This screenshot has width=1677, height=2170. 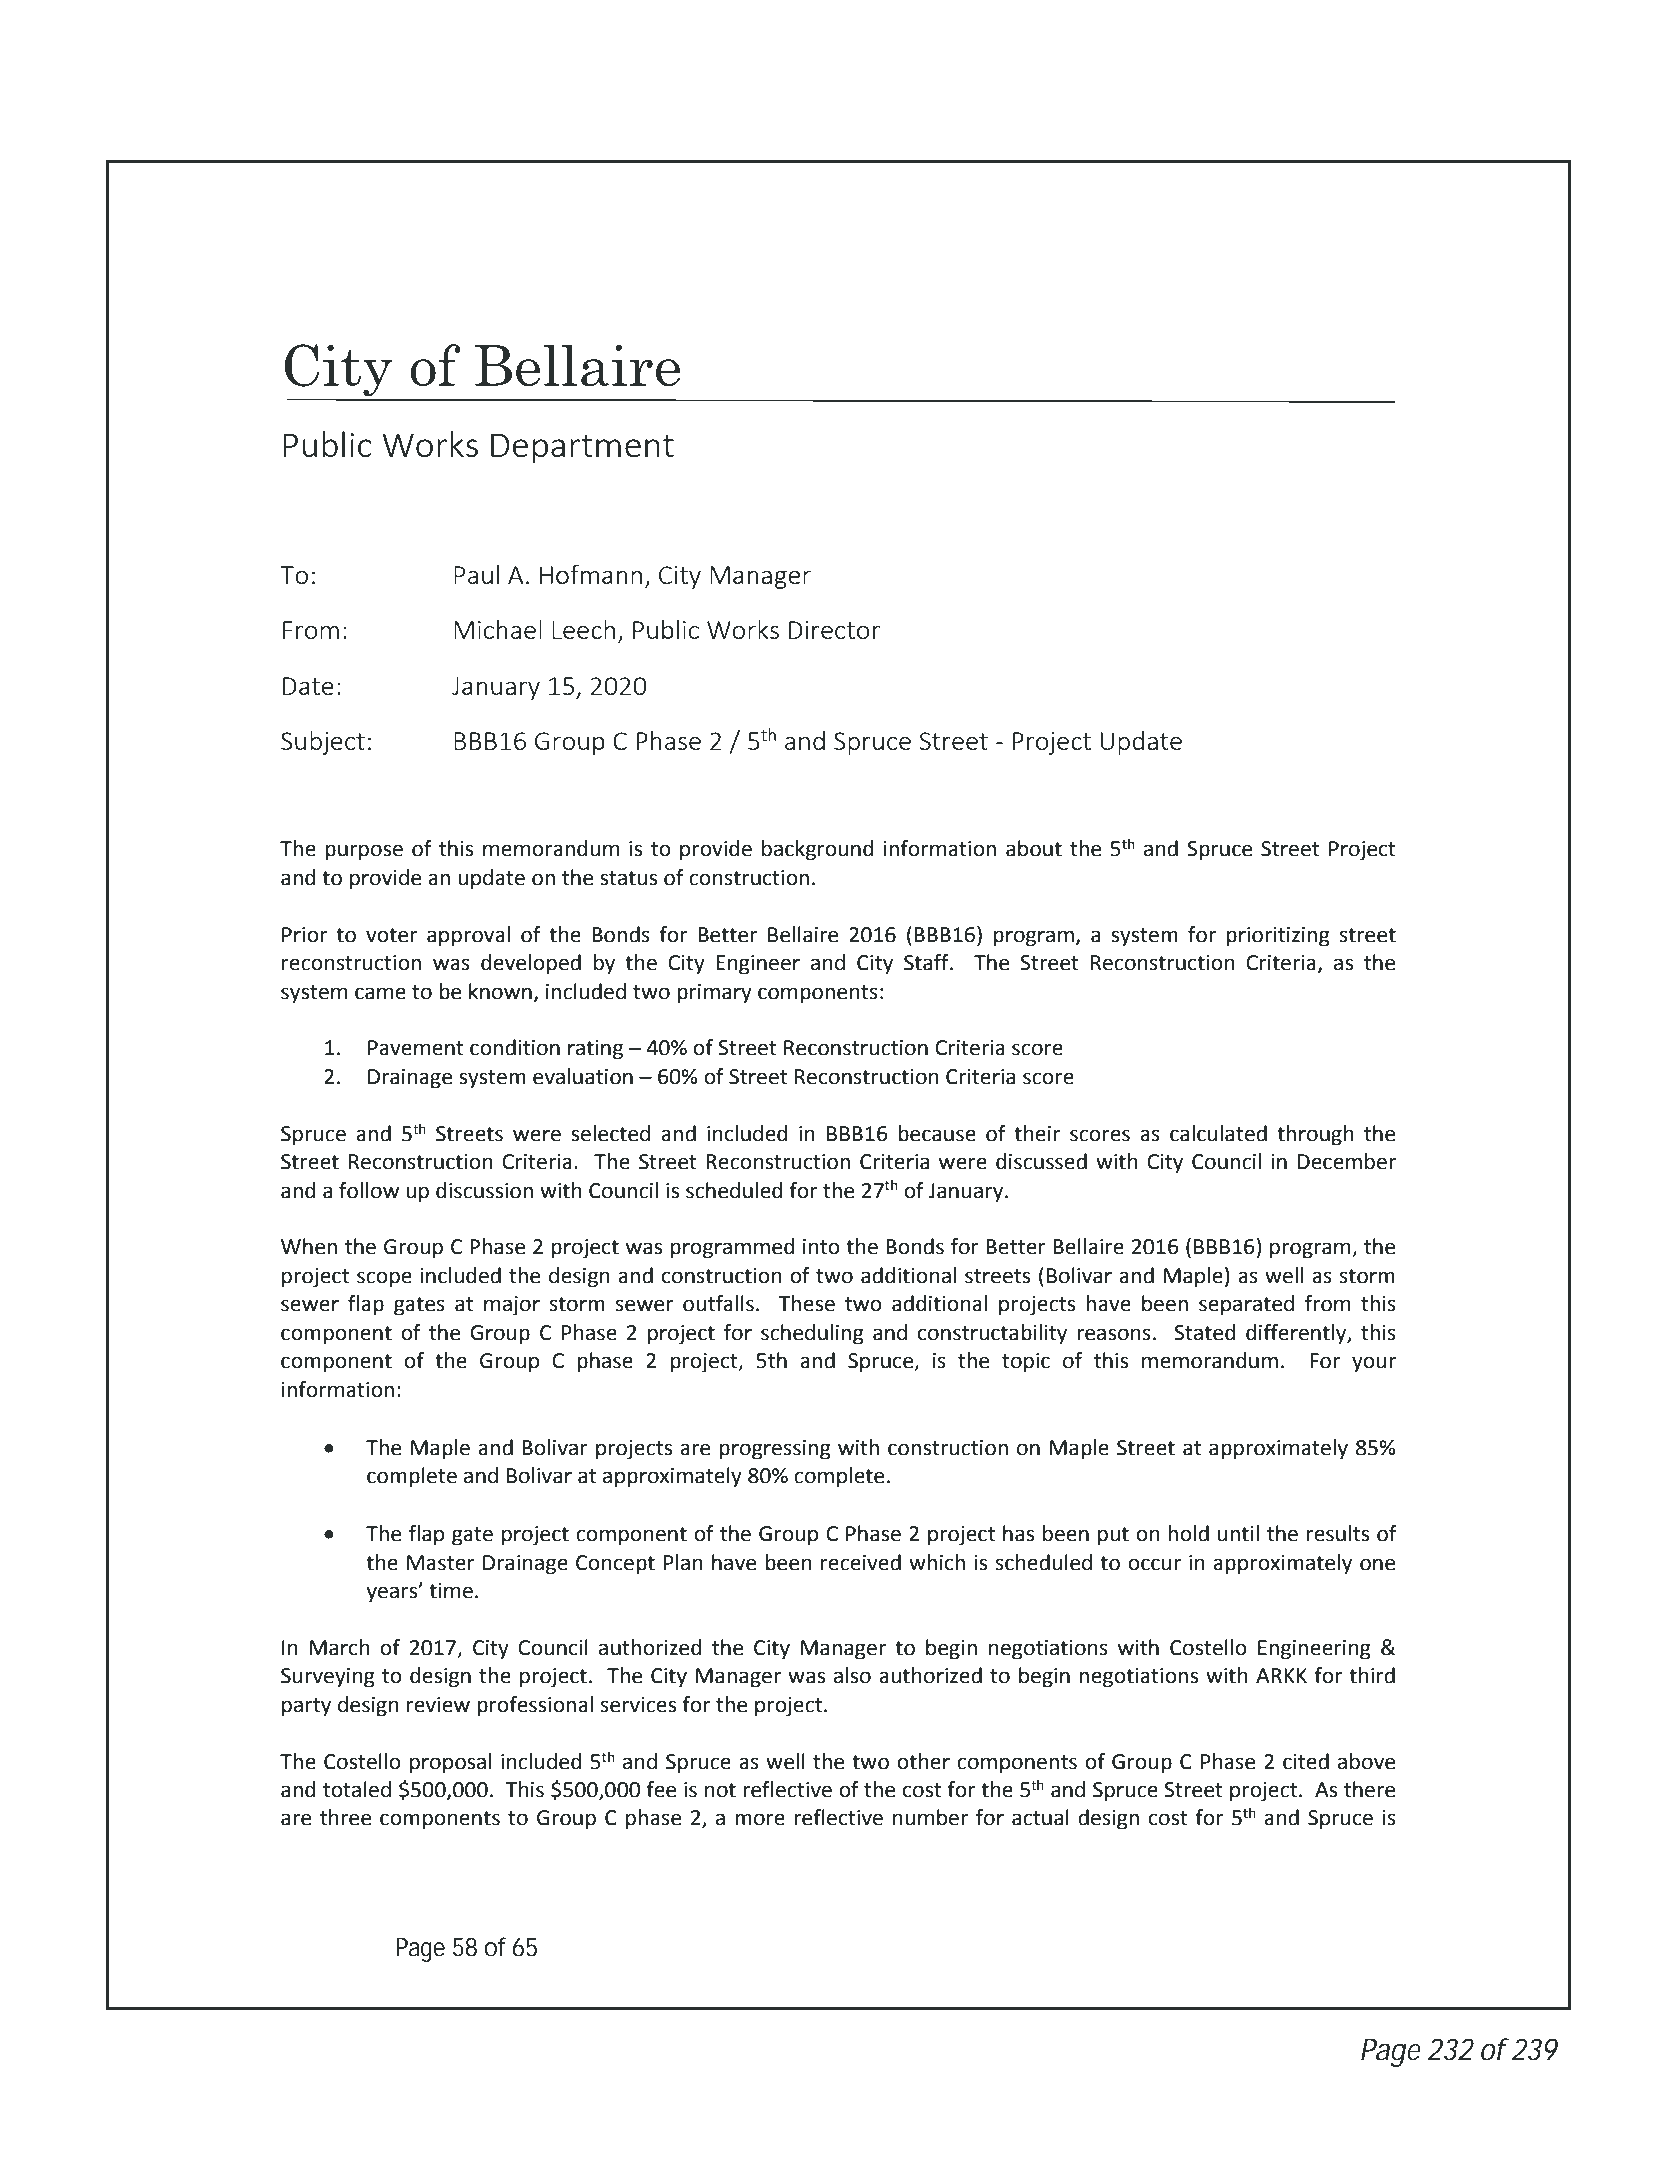 I want to click on Paul, so click(x=476, y=574).
